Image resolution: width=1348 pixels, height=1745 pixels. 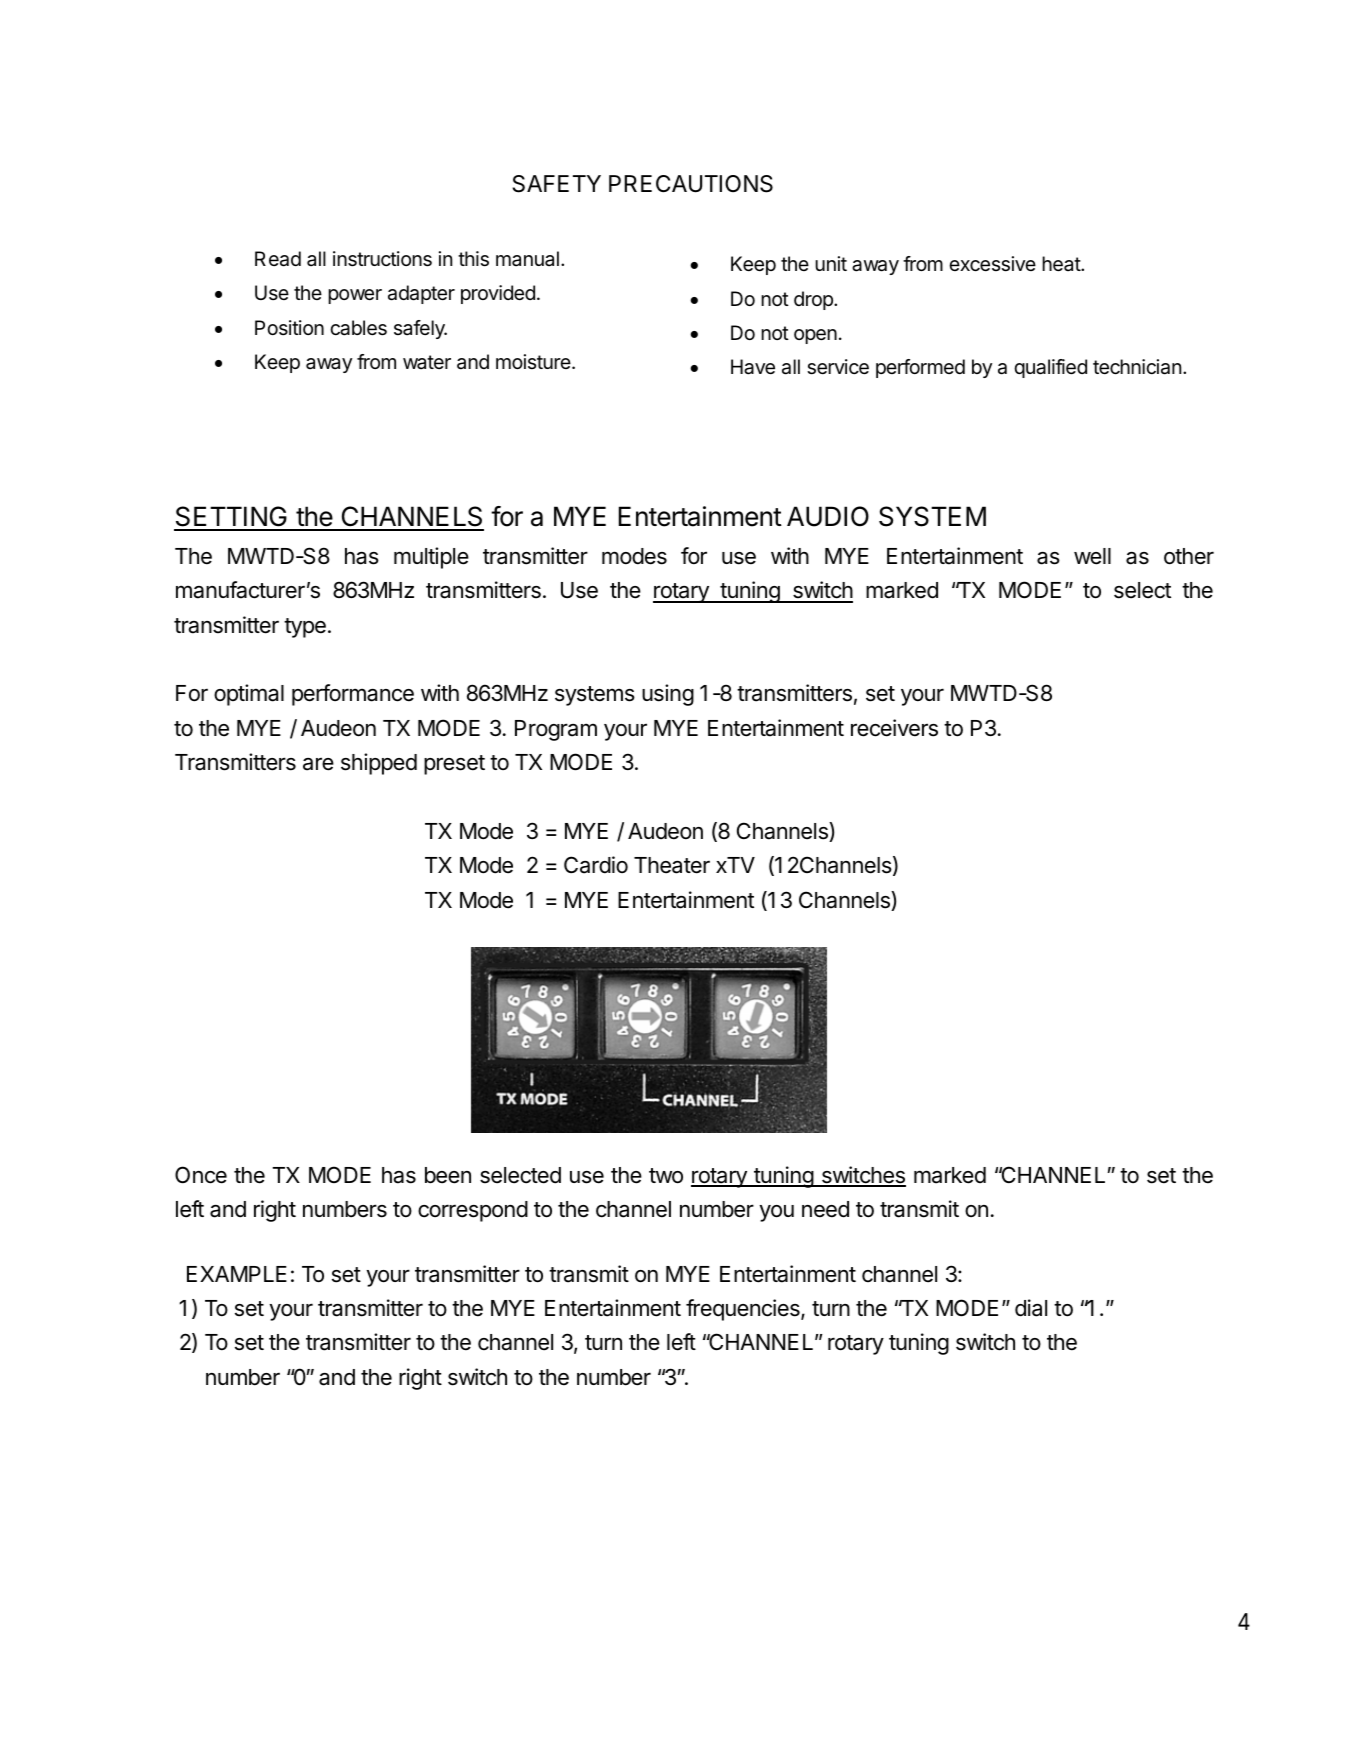 What do you see at coordinates (318, 764) in the screenshot?
I see `are` at bounding box center [318, 764].
